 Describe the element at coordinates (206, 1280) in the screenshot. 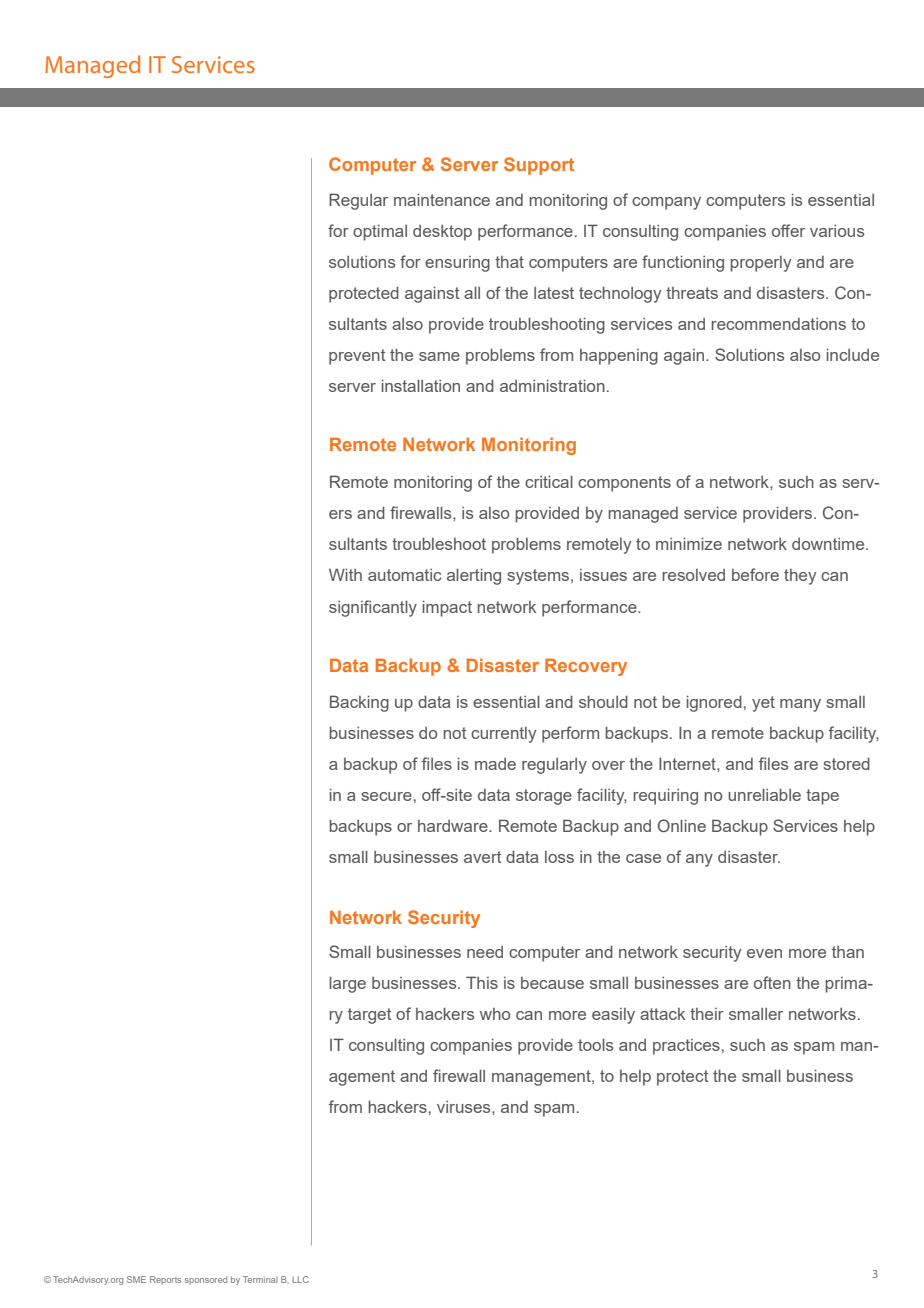

I see `sponsored` at that location.
